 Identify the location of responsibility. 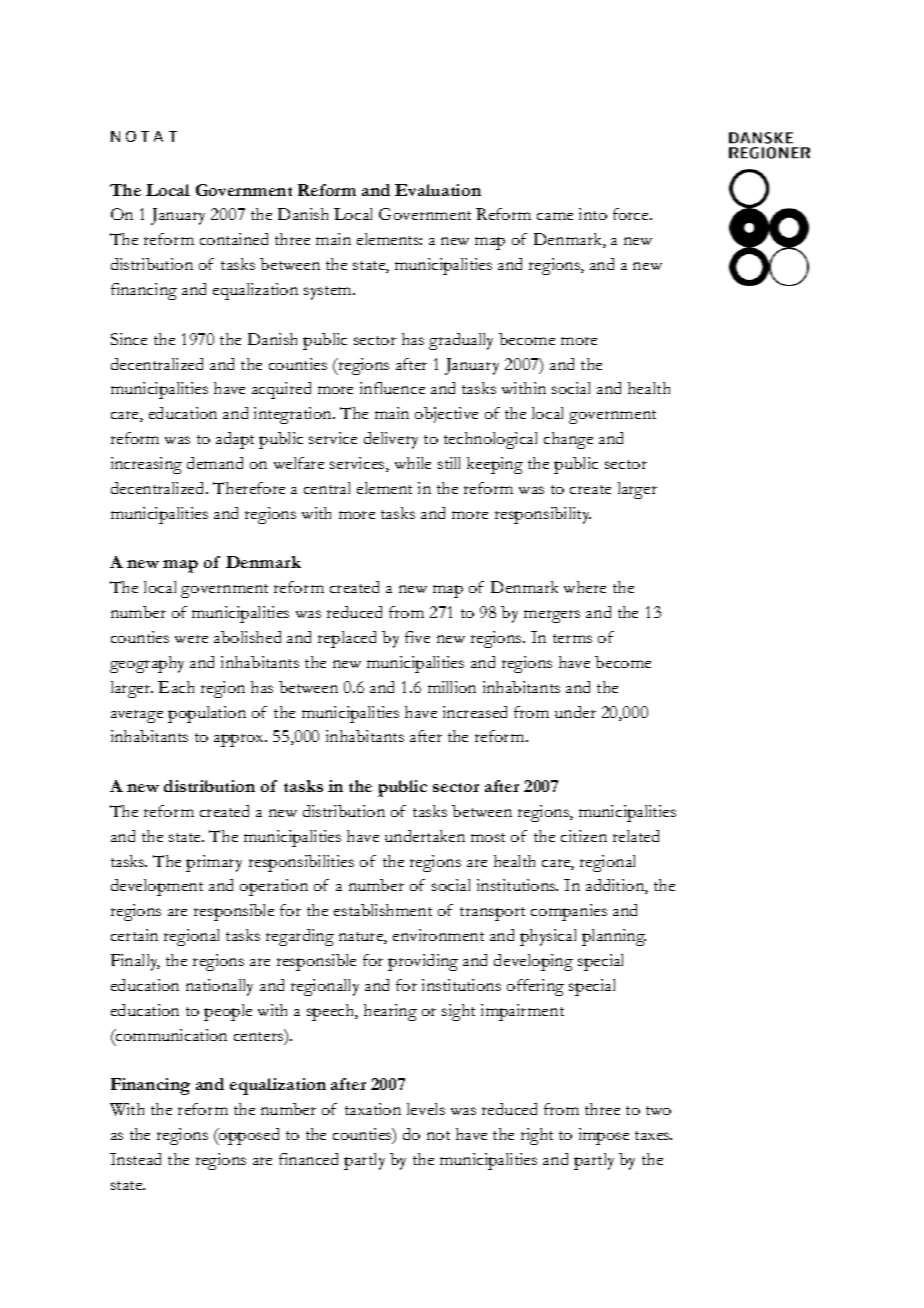
(543, 515).
